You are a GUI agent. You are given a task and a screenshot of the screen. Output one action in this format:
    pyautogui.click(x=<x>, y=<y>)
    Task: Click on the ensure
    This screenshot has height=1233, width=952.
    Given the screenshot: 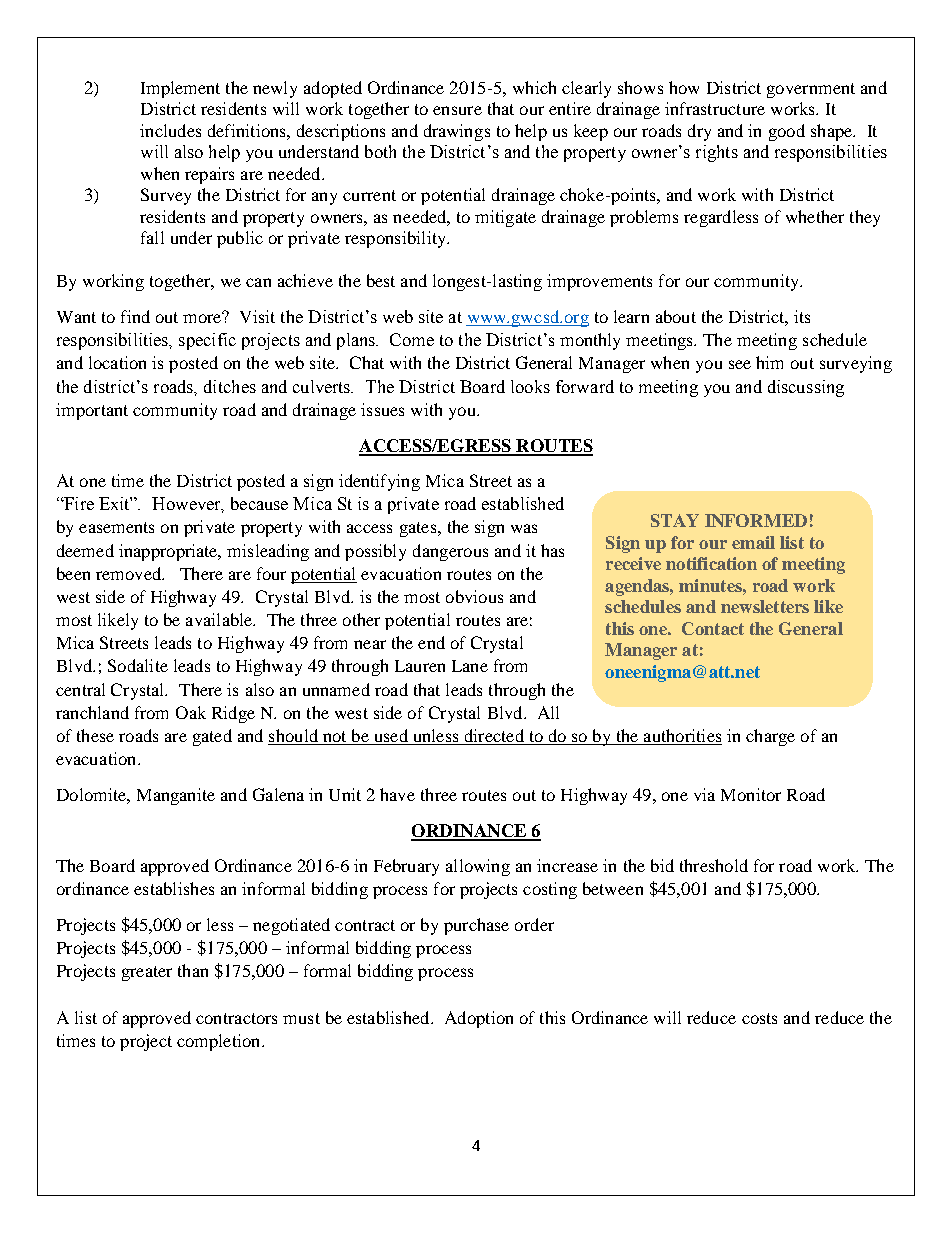 What is the action you would take?
    pyautogui.click(x=457, y=110)
